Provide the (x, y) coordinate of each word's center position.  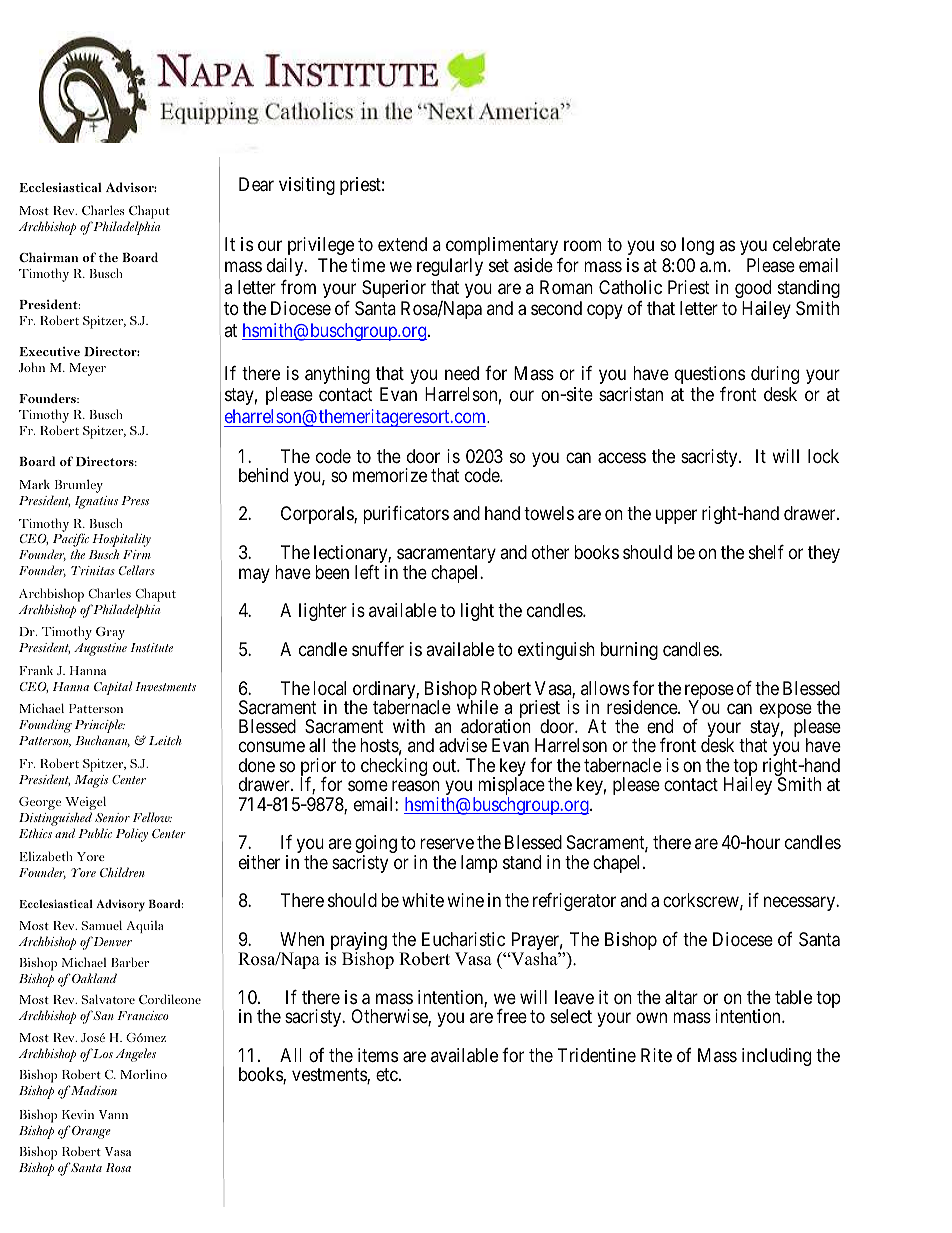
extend (402, 244)
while (477, 707)
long (698, 246)
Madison (92, 1090)
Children (122, 872)
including (776, 1057)
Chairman (48, 257)
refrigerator (574, 902)
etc (388, 1075)
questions (710, 375)
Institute (151, 647)
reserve (447, 844)
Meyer (87, 369)
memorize (390, 475)
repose (709, 693)
